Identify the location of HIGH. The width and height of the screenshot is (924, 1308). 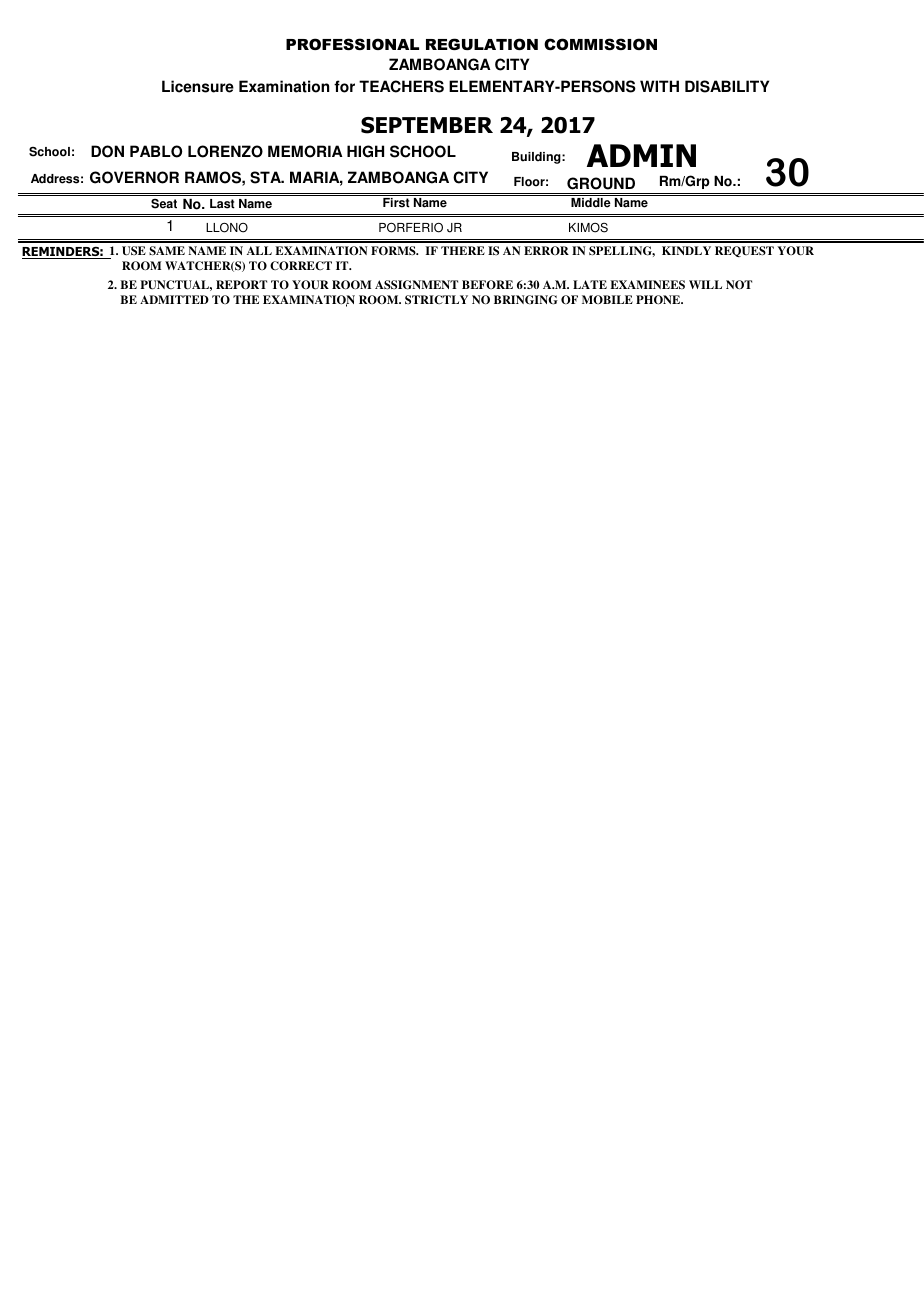
(365, 151).
